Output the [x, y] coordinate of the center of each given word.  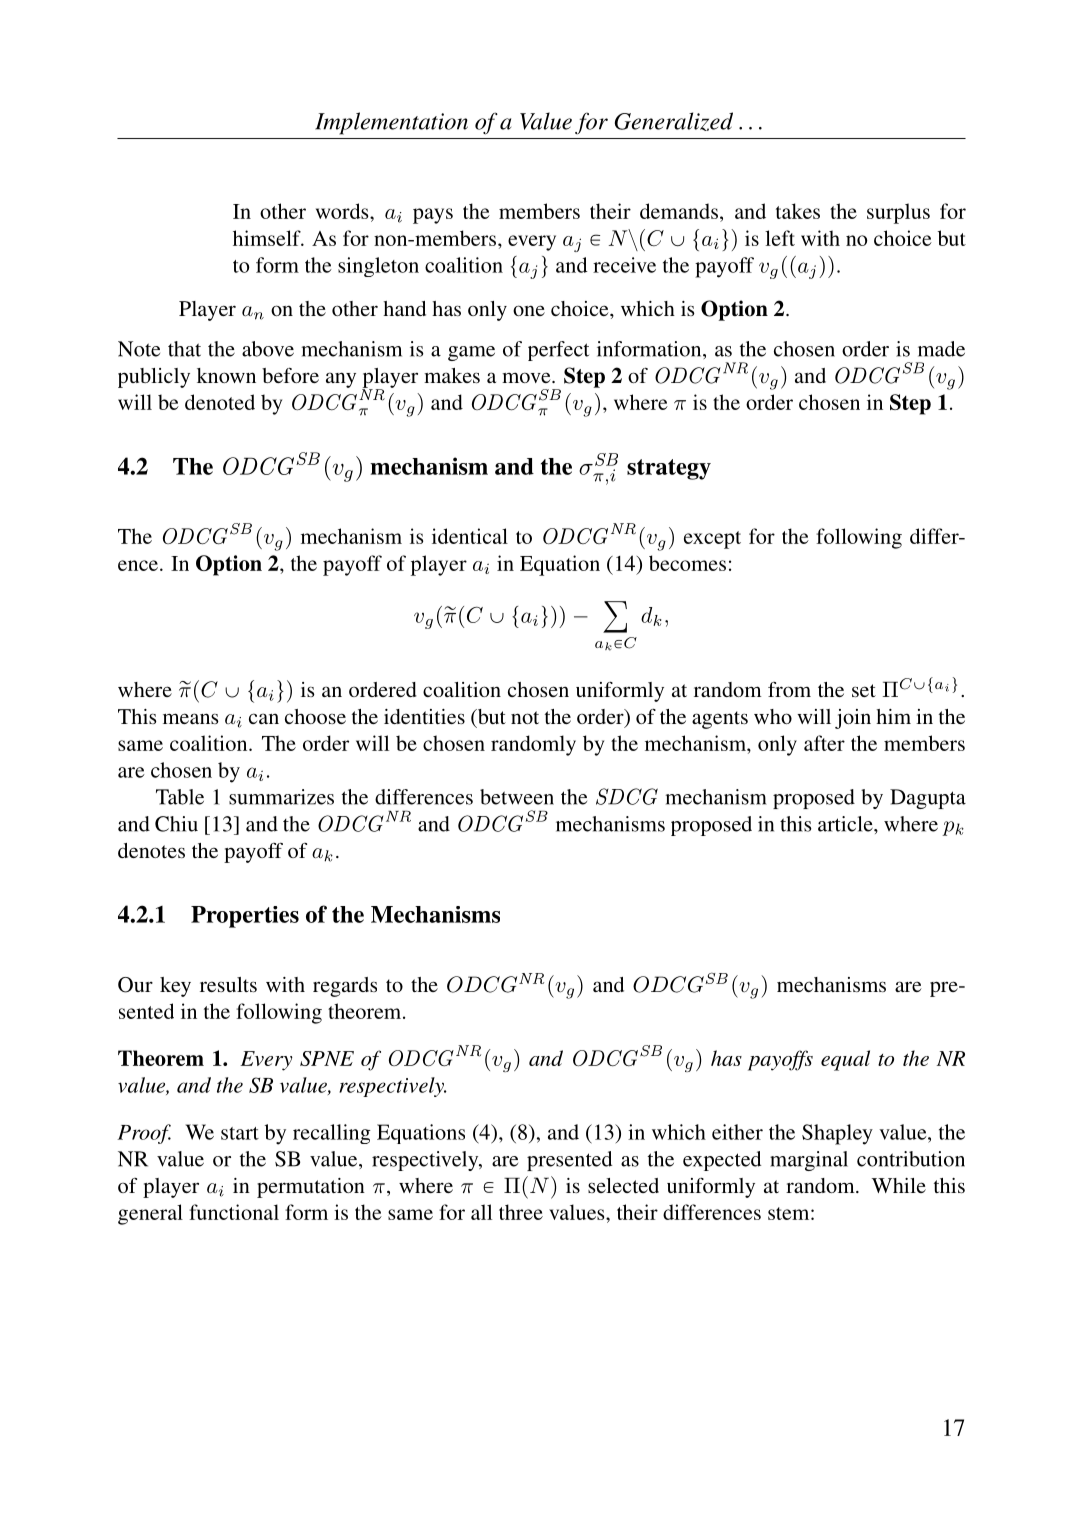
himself [268, 238]
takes [798, 211]
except [712, 540]
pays [433, 216]
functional [234, 1212]
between [517, 797]
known [226, 375]
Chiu [176, 824]
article [846, 824]
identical [470, 536]
